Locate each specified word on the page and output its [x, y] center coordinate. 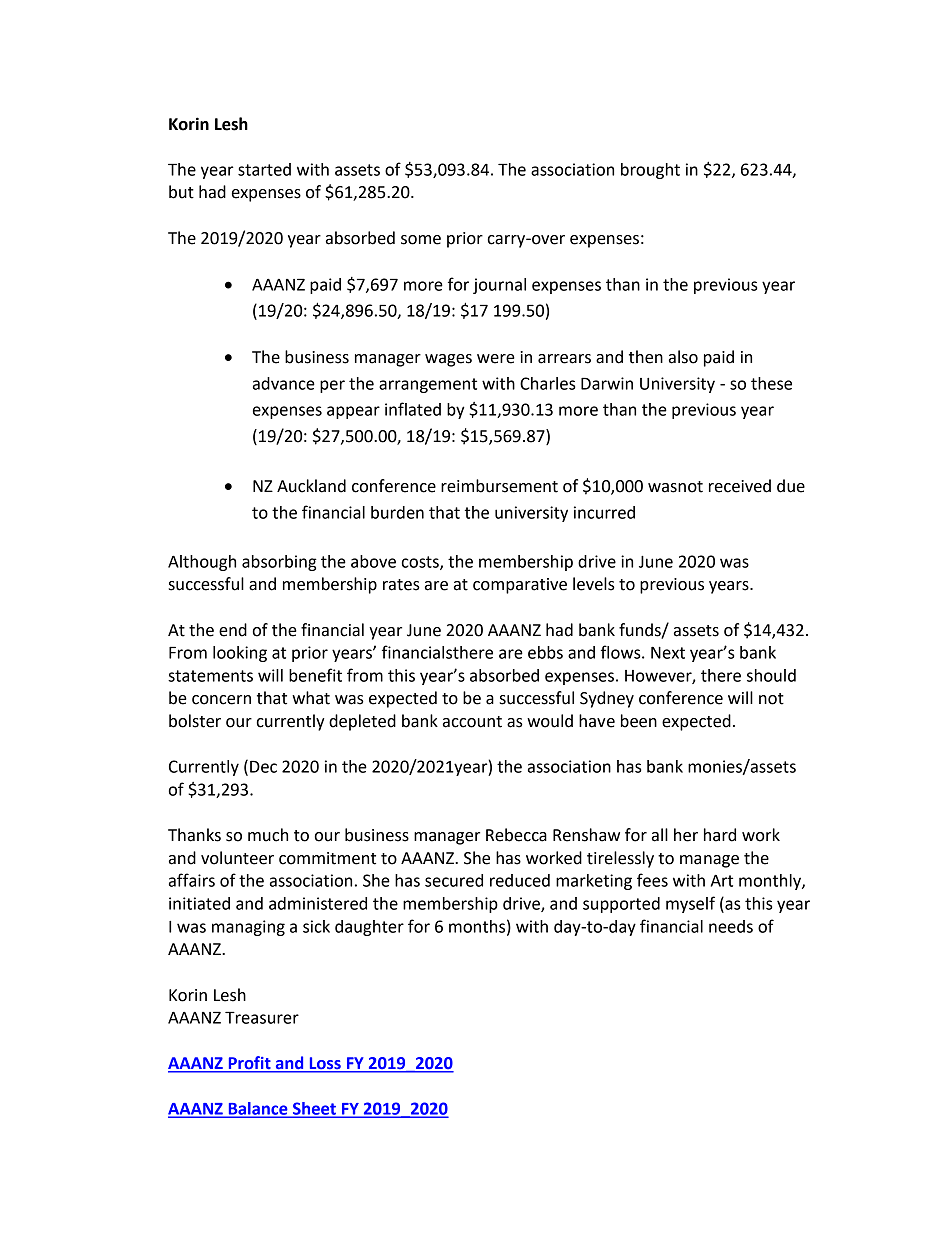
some [421, 240]
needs [731, 926]
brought [650, 171]
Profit [249, 1064]
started [264, 169]
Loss [325, 1064]
